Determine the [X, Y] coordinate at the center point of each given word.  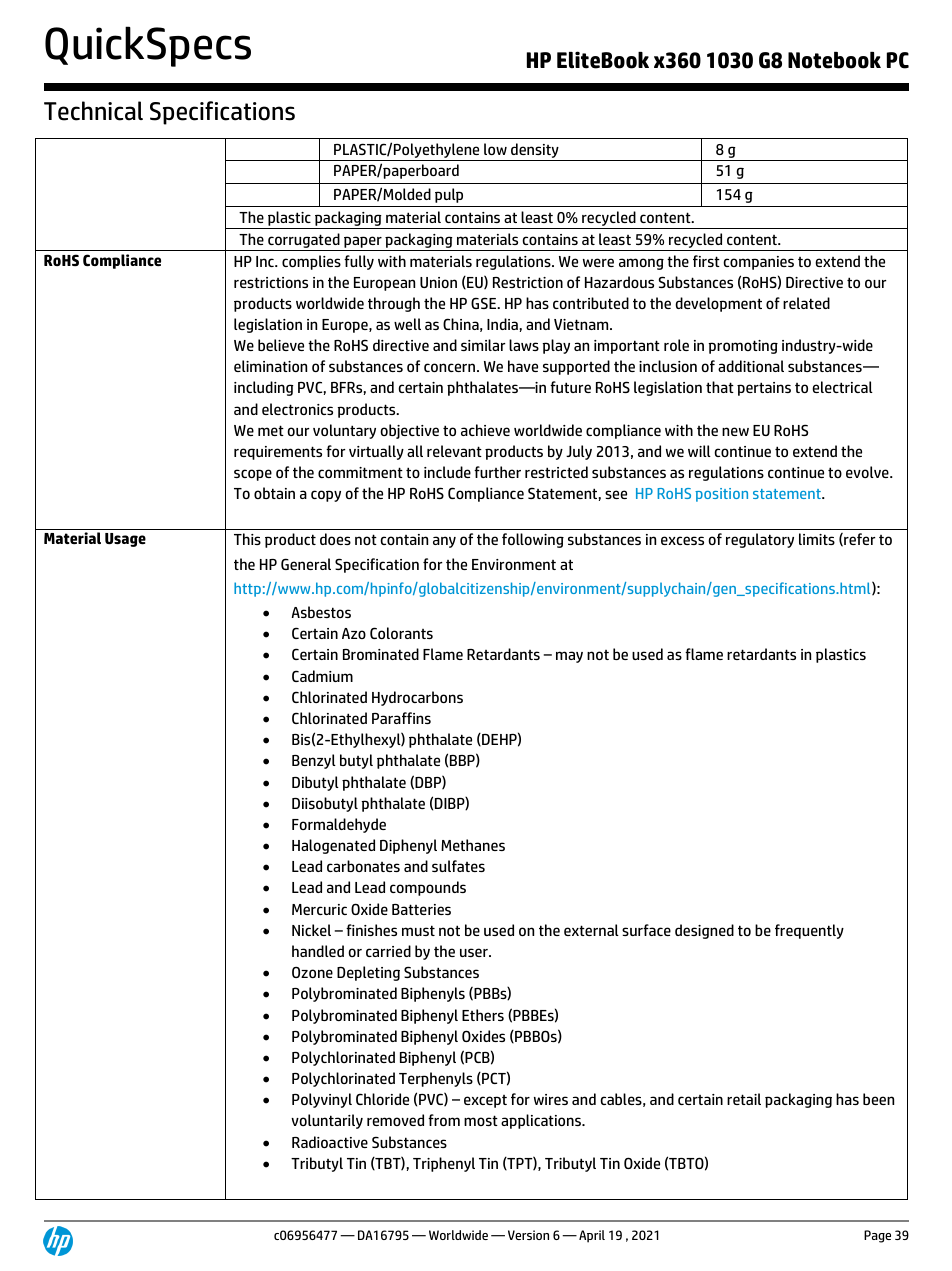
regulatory [760, 540]
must [418, 930]
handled [318, 951]
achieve [485, 430]
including [264, 388]
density [535, 150]
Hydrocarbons [417, 698]
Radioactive [330, 1142]
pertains [764, 389]
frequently [809, 931]
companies [758, 263]
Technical [93, 111]
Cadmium [322, 676]
